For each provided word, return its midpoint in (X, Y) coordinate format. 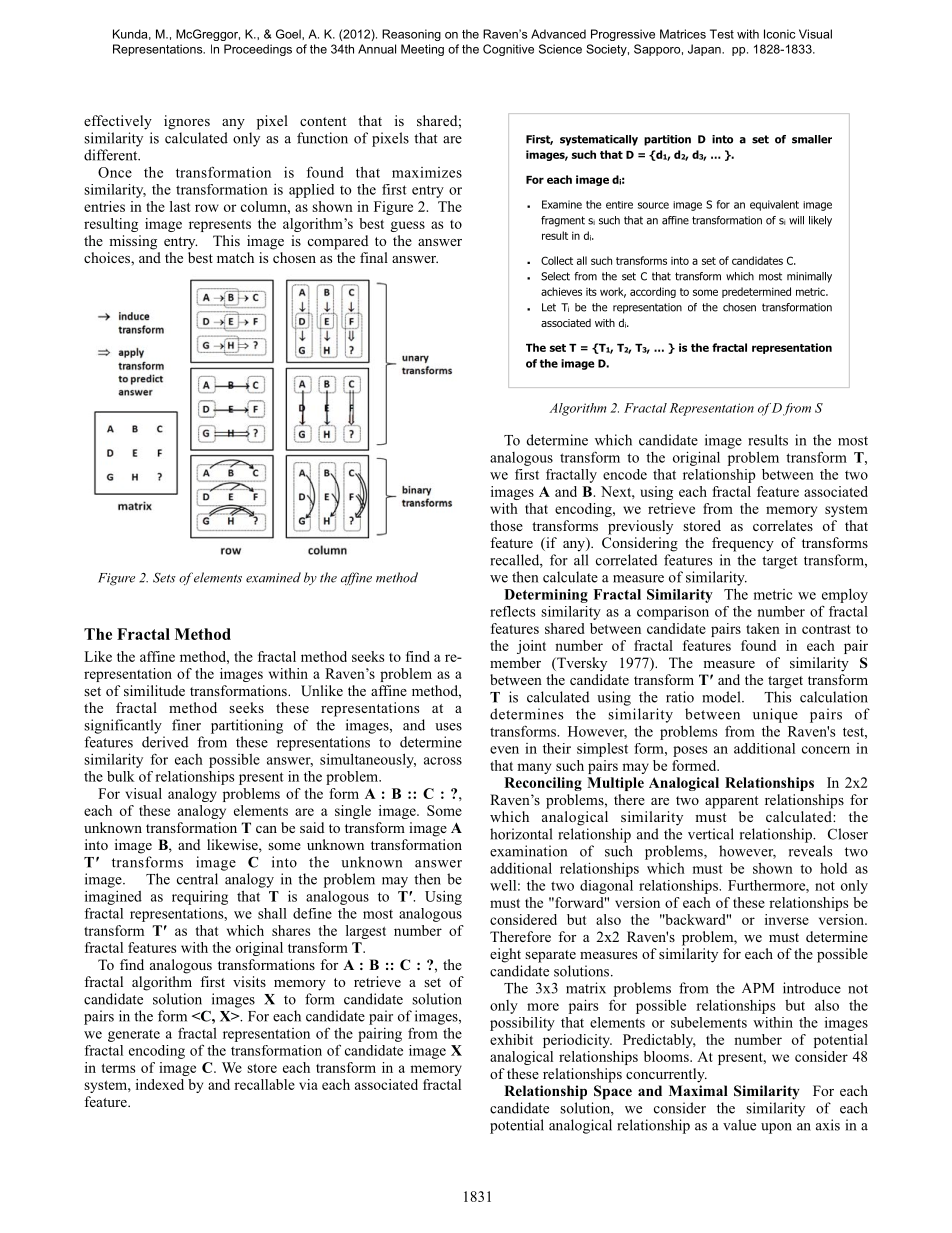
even (504, 750)
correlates (783, 525)
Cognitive (508, 50)
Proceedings (258, 50)
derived (165, 742)
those (506, 525)
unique (775, 715)
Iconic (779, 34)
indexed (160, 1084)
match (235, 257)
